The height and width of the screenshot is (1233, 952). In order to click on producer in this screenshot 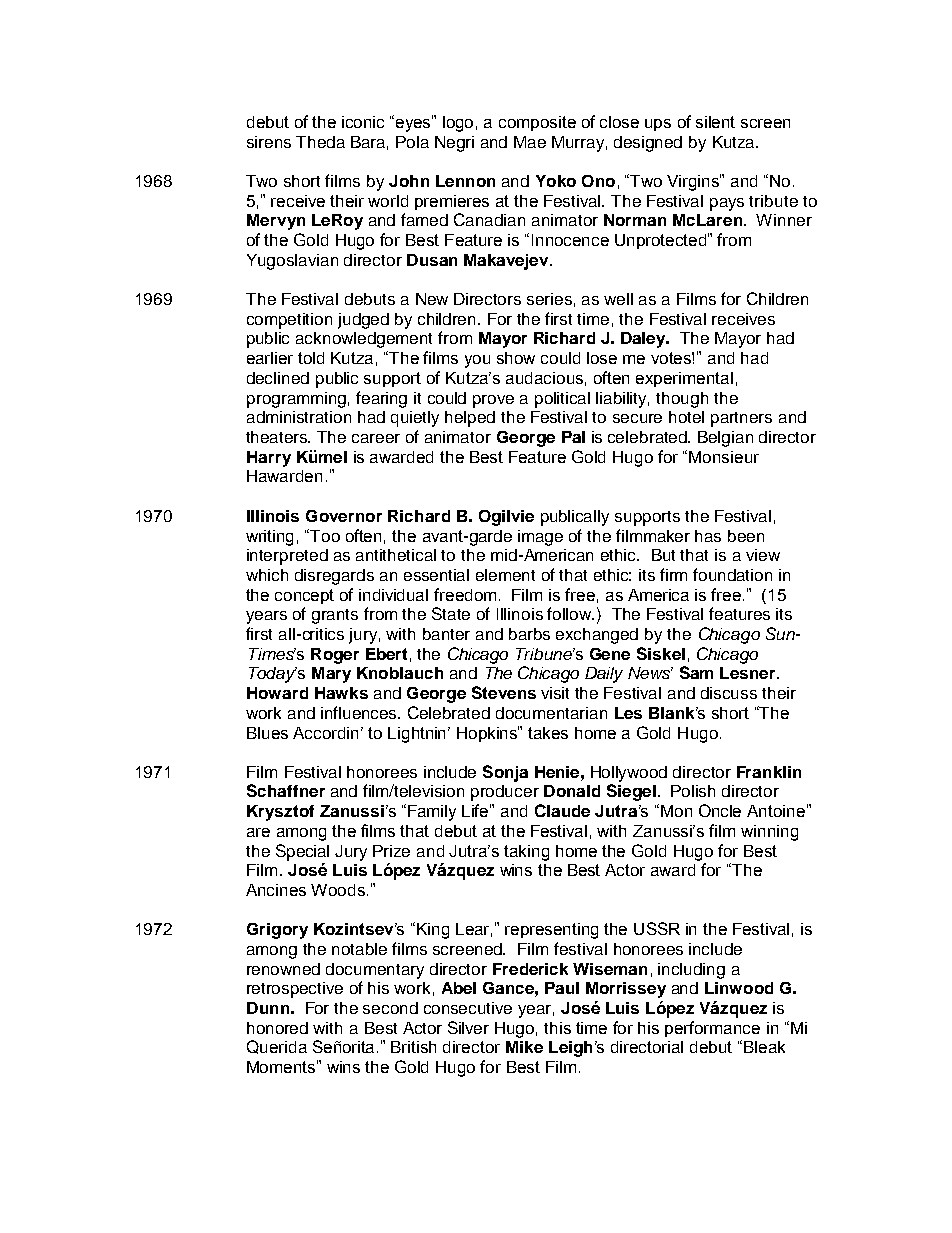, I will do `click(505, 793)`.
